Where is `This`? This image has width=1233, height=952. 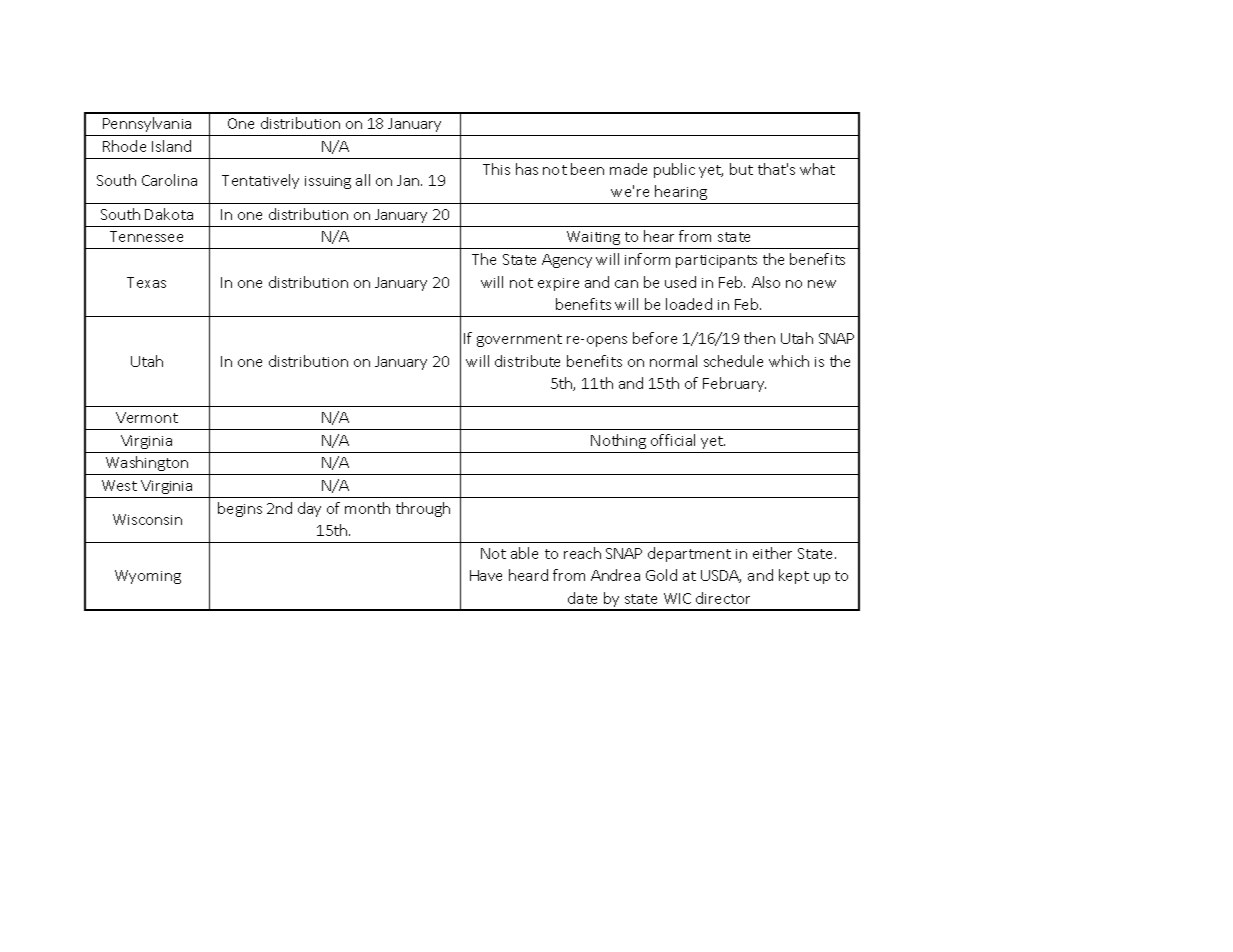
This is located at coordinates (496, 169).
